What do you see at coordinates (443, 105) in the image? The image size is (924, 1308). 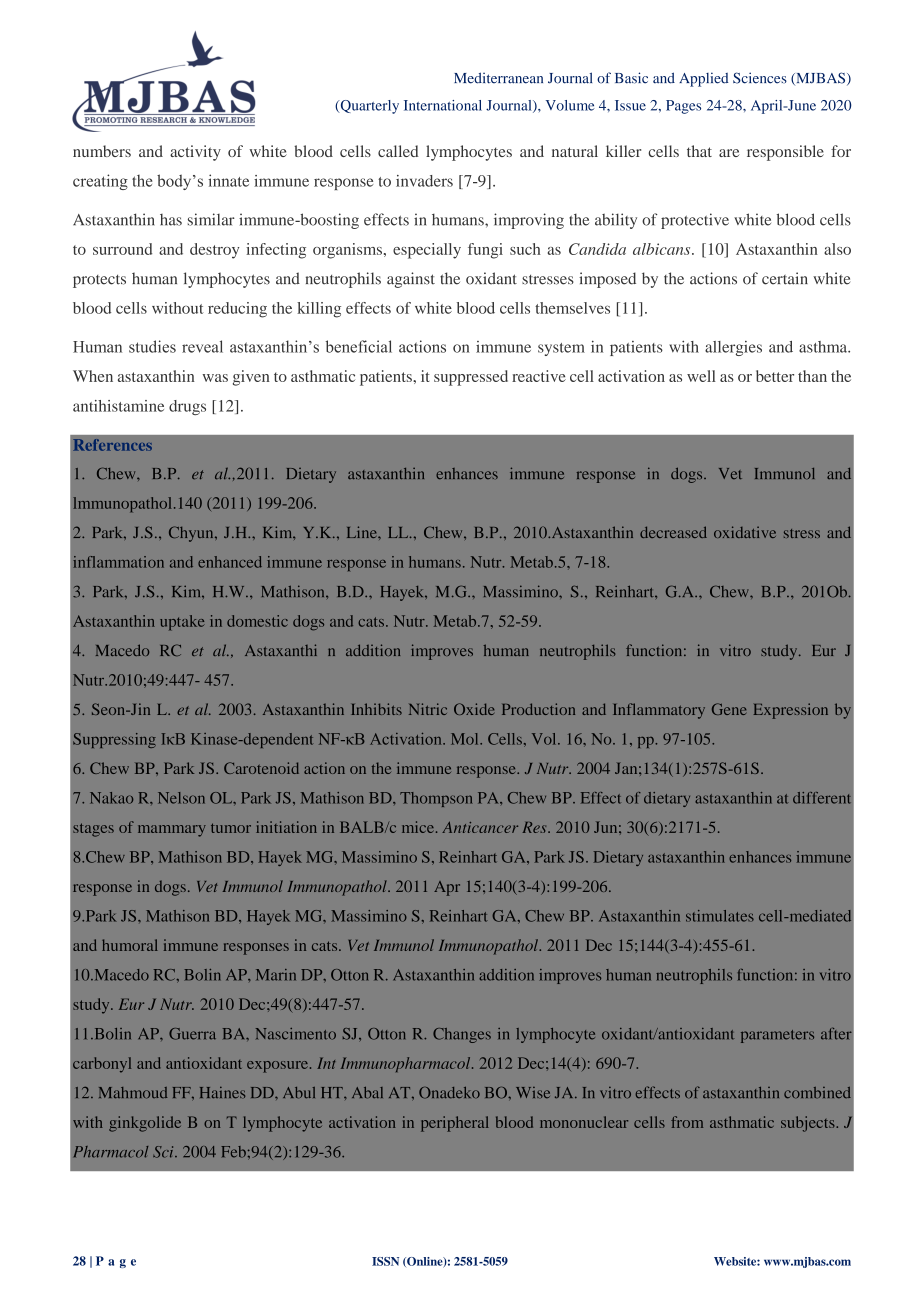 I see `International` at bounding box center [443, 105].
